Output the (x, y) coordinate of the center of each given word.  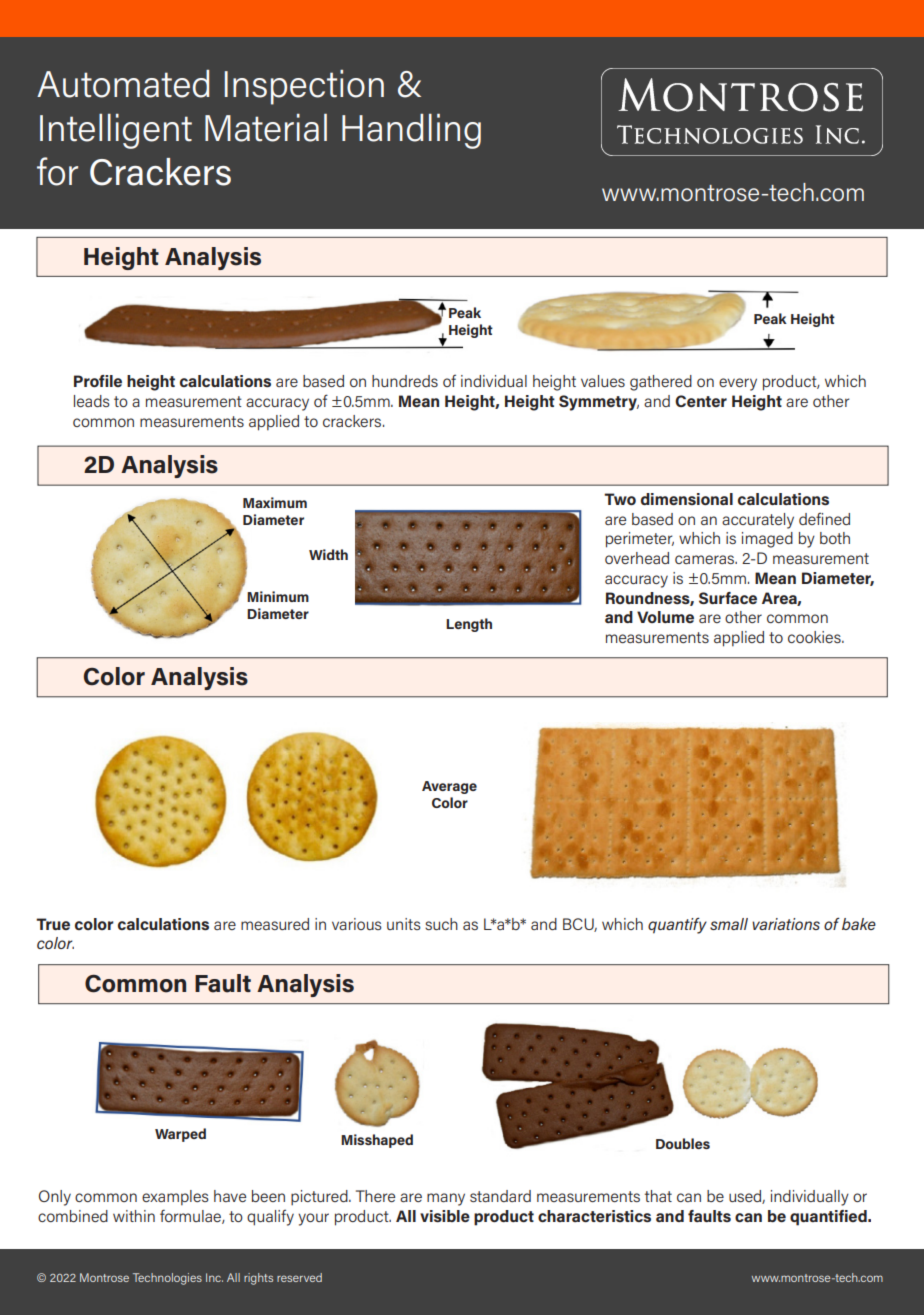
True (53, 924)
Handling (411, 131)
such (441, 924)
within (134, 1216)
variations (786, 924)
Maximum (275, 502)
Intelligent (116, 131)
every (738, 384)
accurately (758, 521)
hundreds (405, 381)
